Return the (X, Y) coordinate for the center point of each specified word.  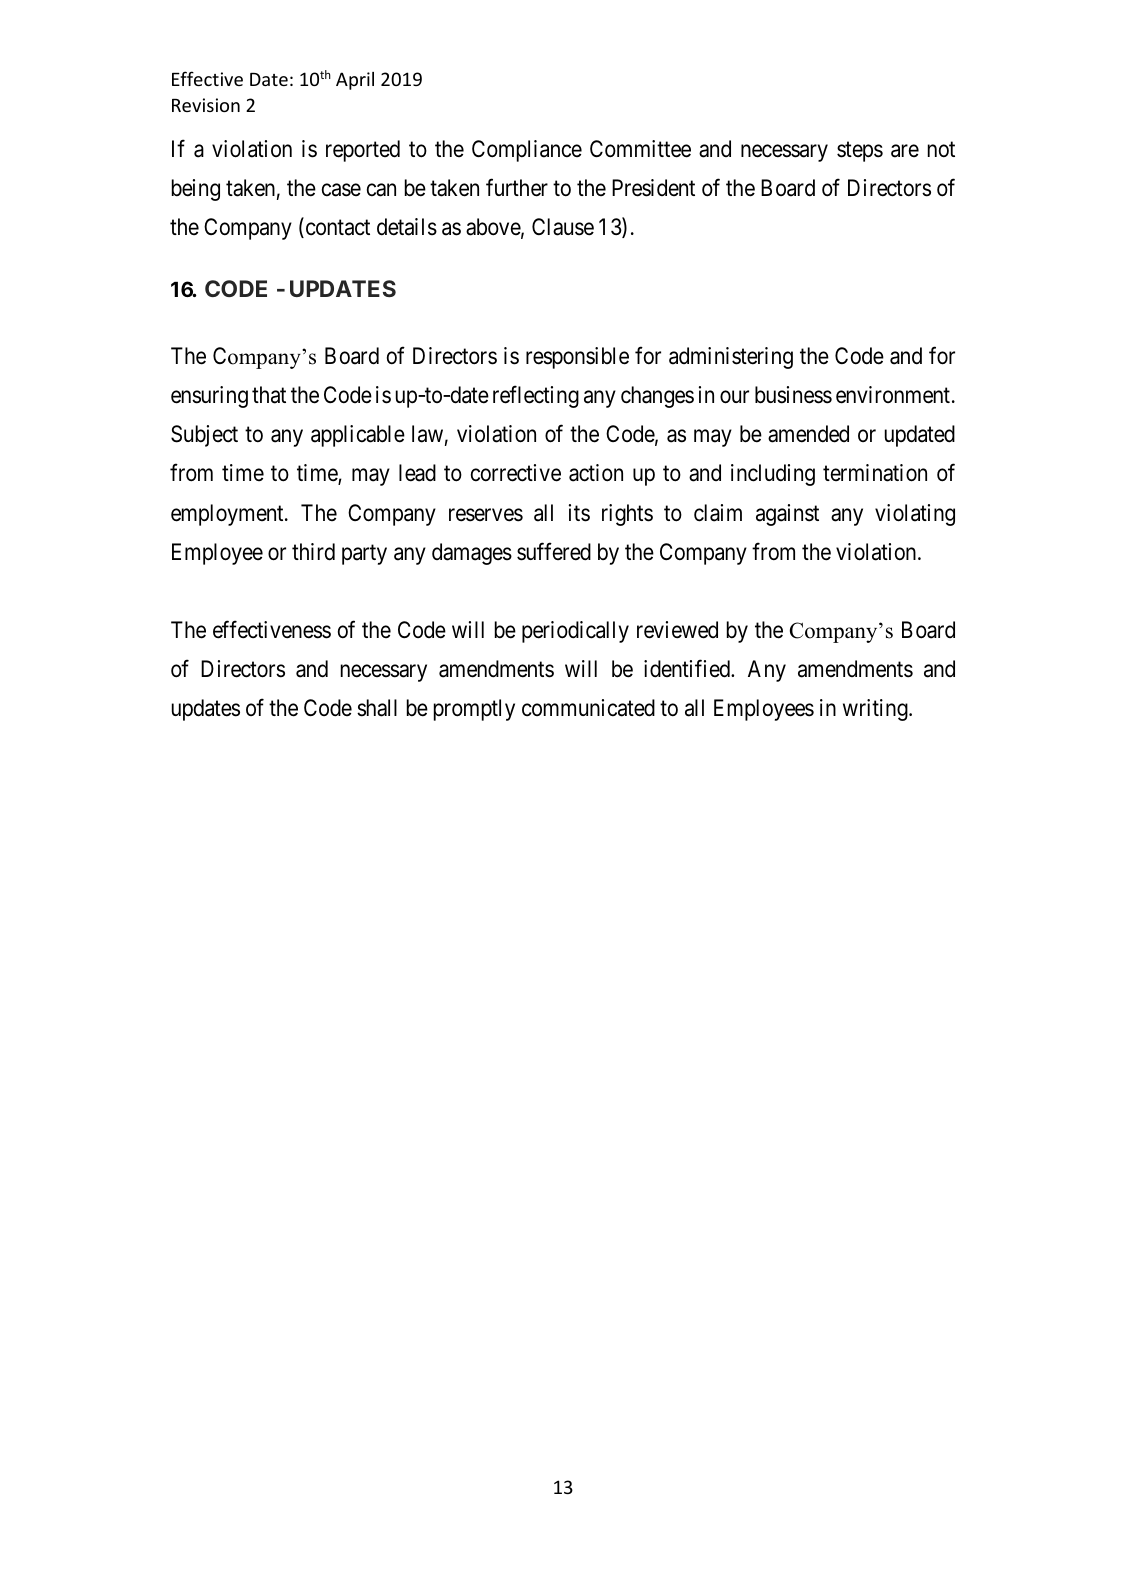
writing (876, 710)
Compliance (527, 151)
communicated (588, 708)
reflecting (536, 397)
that (269, 395)
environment (894, 395)
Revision (206, 105)
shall (377, 708)
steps (860, 152)
